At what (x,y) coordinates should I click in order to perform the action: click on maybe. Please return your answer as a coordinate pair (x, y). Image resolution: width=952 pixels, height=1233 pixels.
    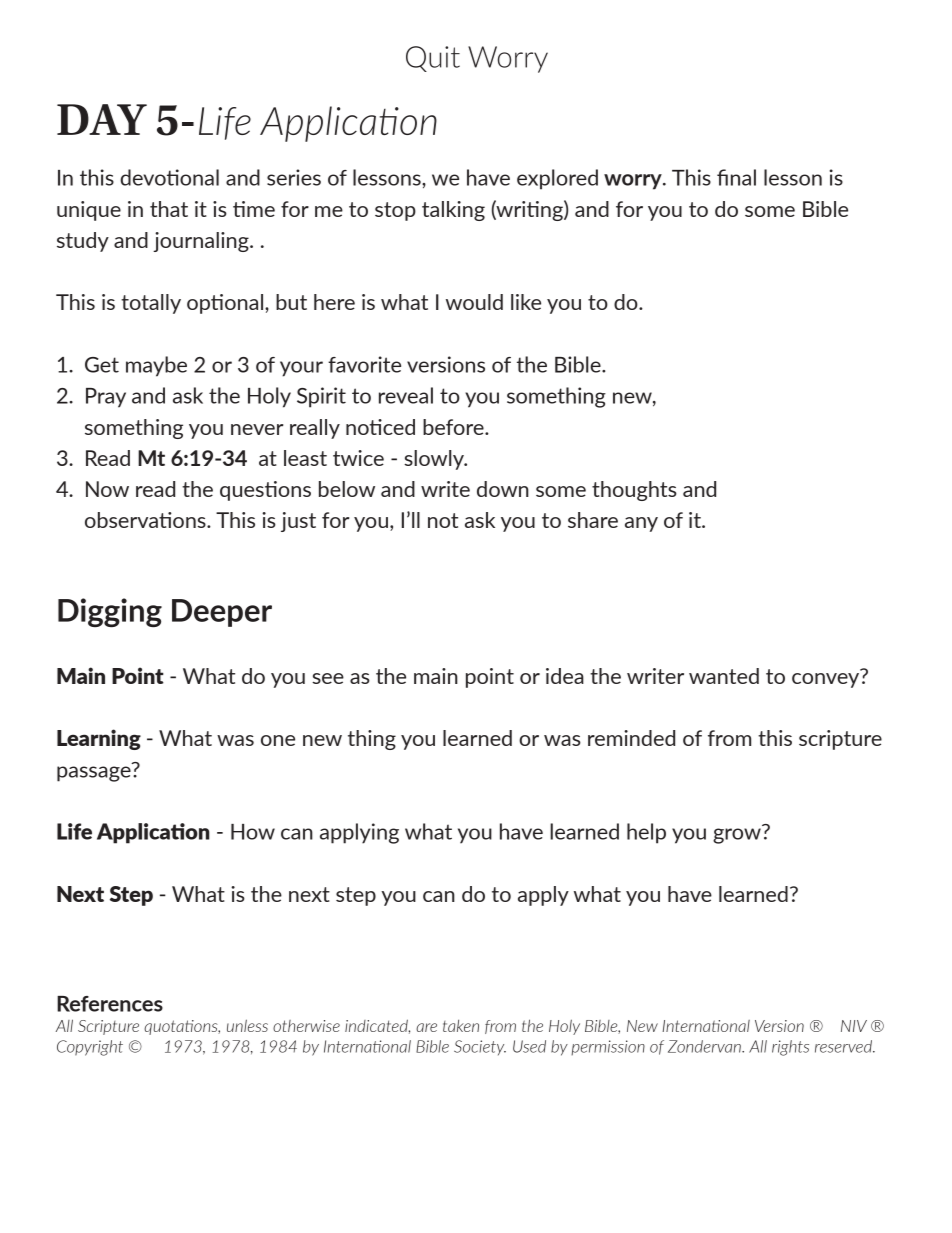
    Looking at the image, I should click on (156, 366).
